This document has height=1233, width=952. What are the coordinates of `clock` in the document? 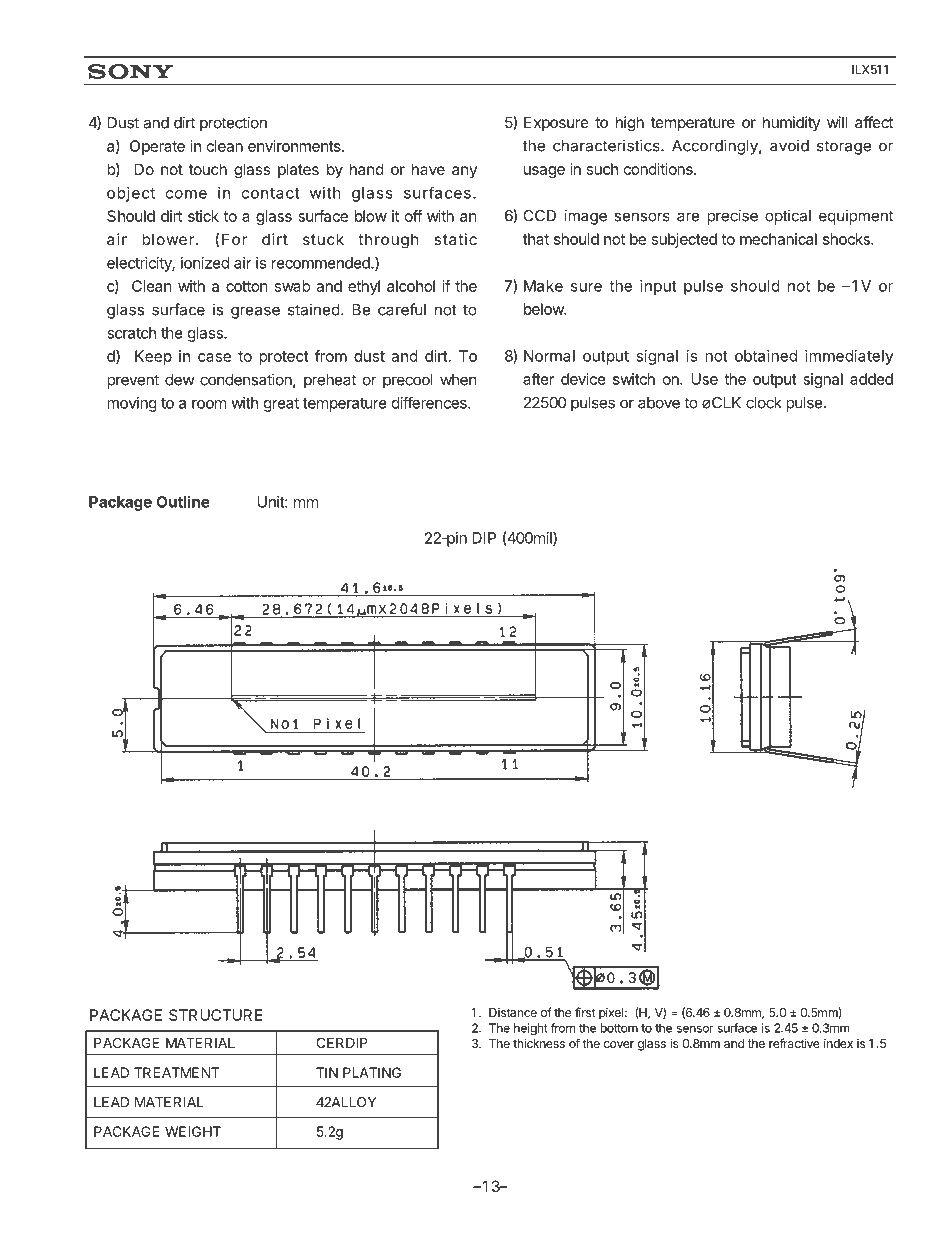 It's located at (764, 403).
